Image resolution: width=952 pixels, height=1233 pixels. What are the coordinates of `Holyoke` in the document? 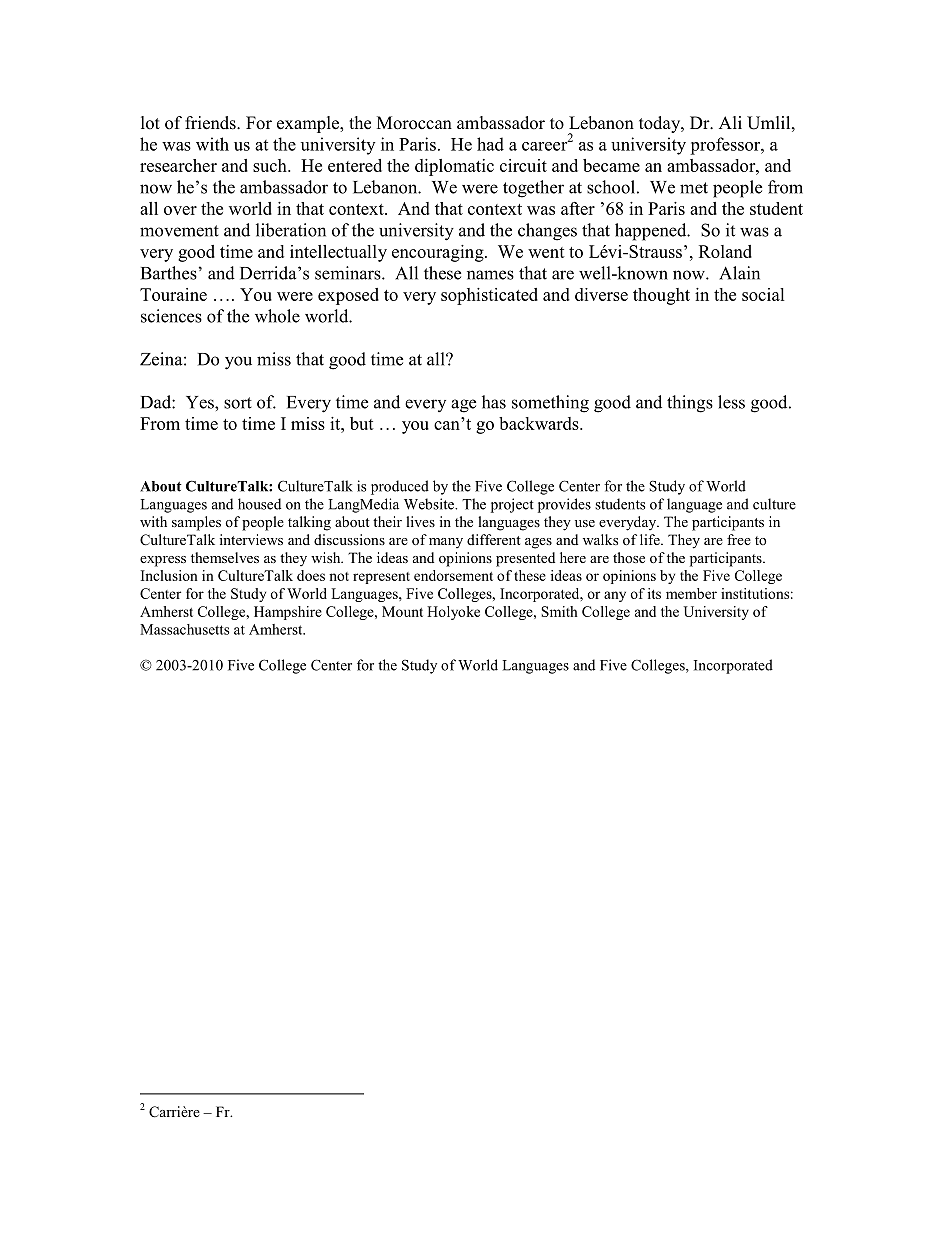 It's located at (453, 613).
